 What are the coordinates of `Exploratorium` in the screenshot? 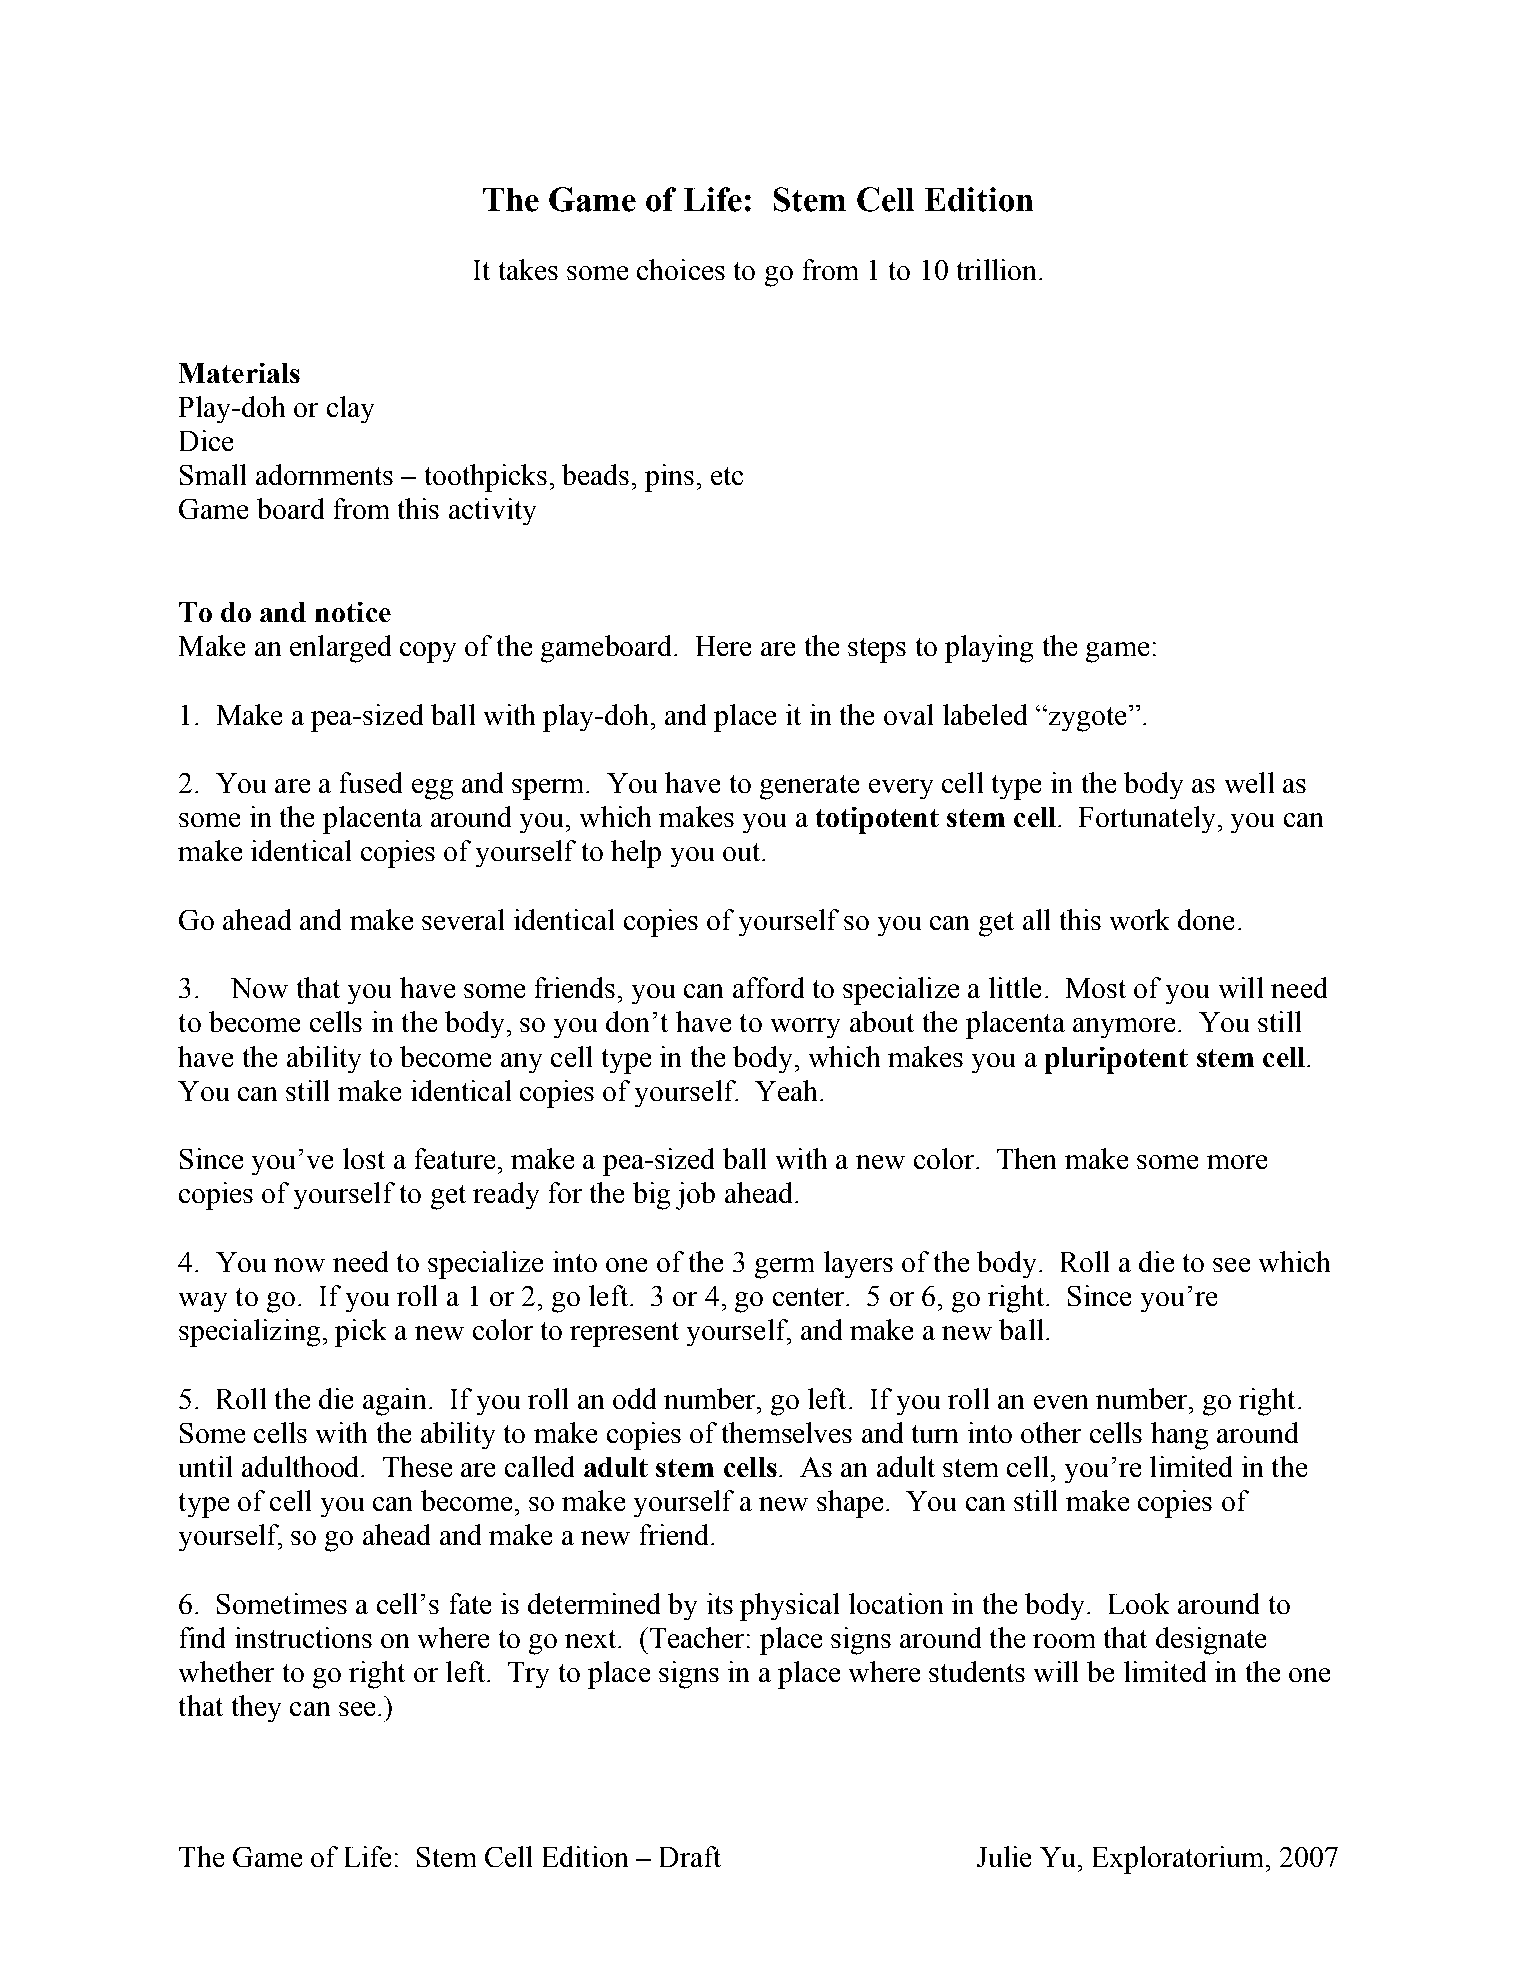 It's located at (1180, 1860).
